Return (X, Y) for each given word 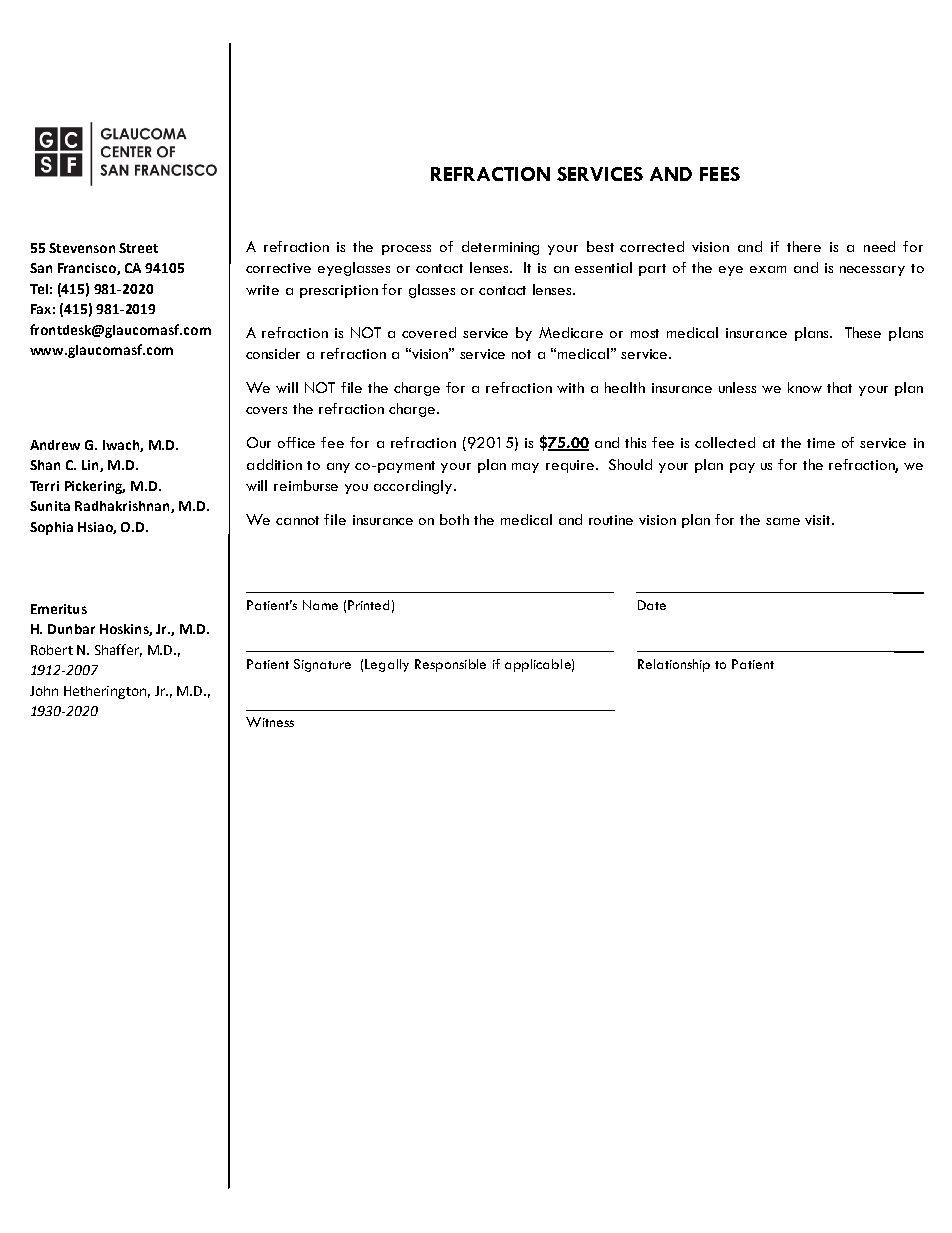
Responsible (450, 665)
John (44, 691)
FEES (720, 174)
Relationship (674, 665)
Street (138, 248)
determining (500, 248)
